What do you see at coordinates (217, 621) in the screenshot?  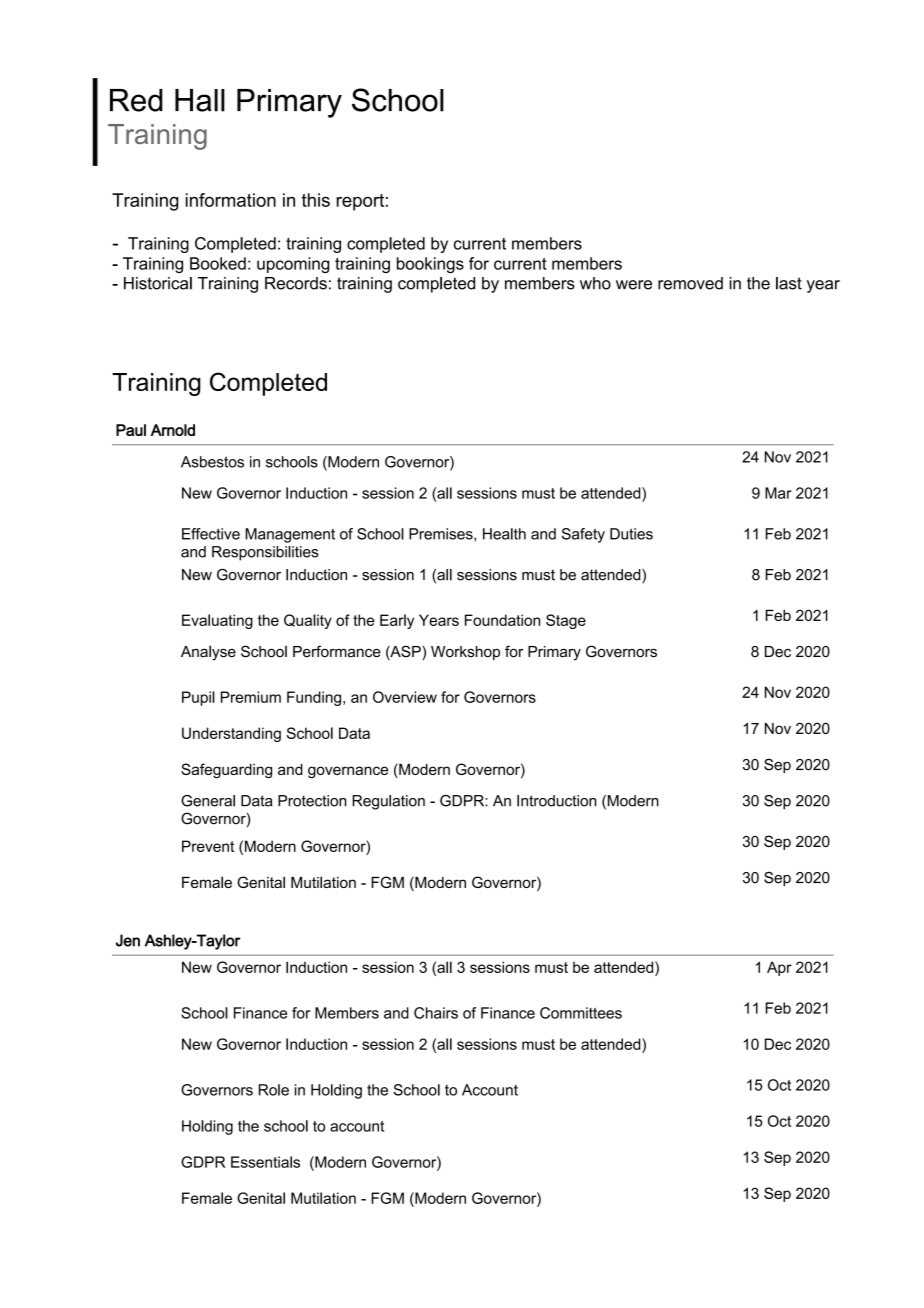 I see `Evaluating` at bounding box center [217, 621].
